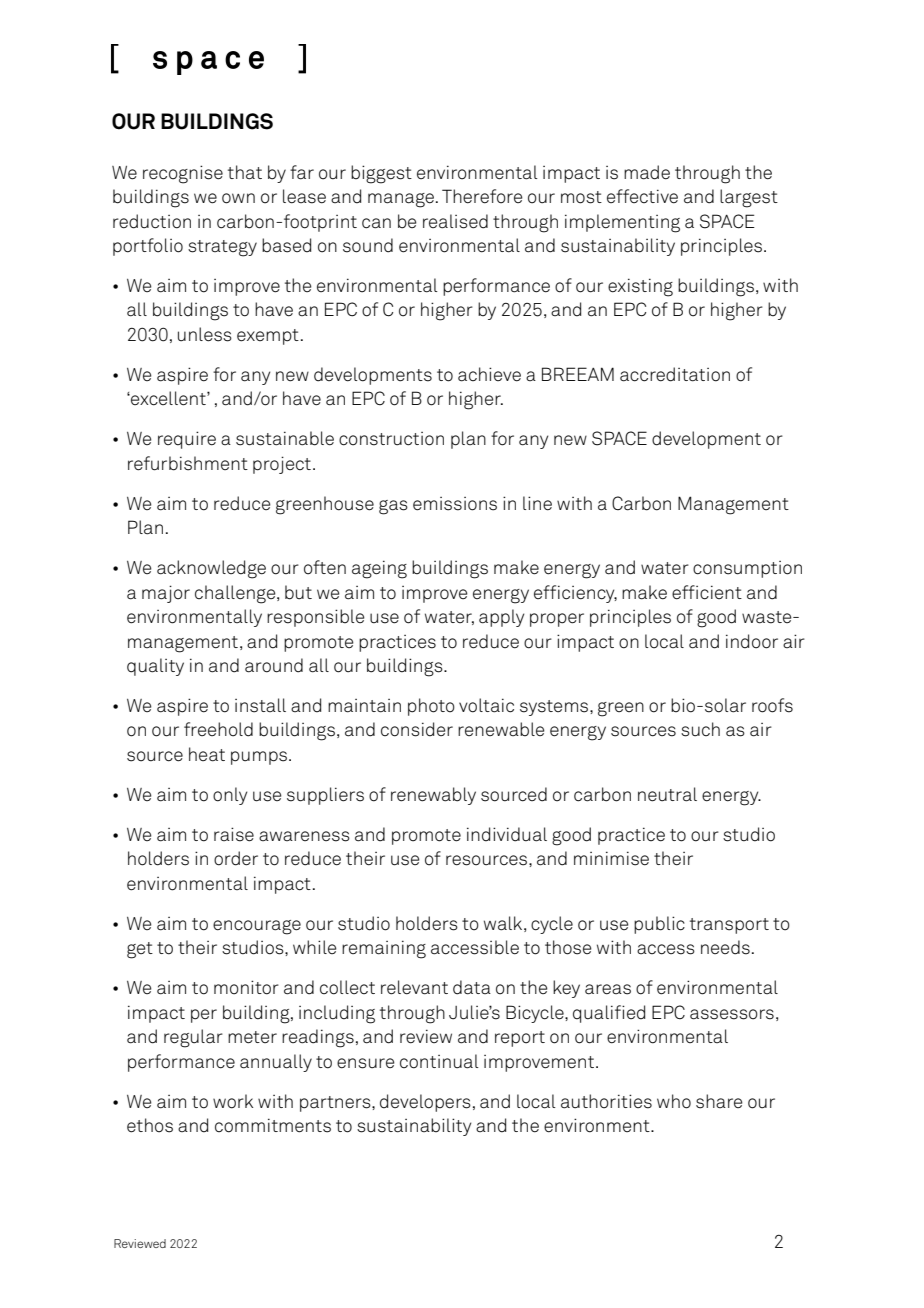 The height and width of the screenshot is (1308, 924). I want to click on largest, so click(749, 198).
